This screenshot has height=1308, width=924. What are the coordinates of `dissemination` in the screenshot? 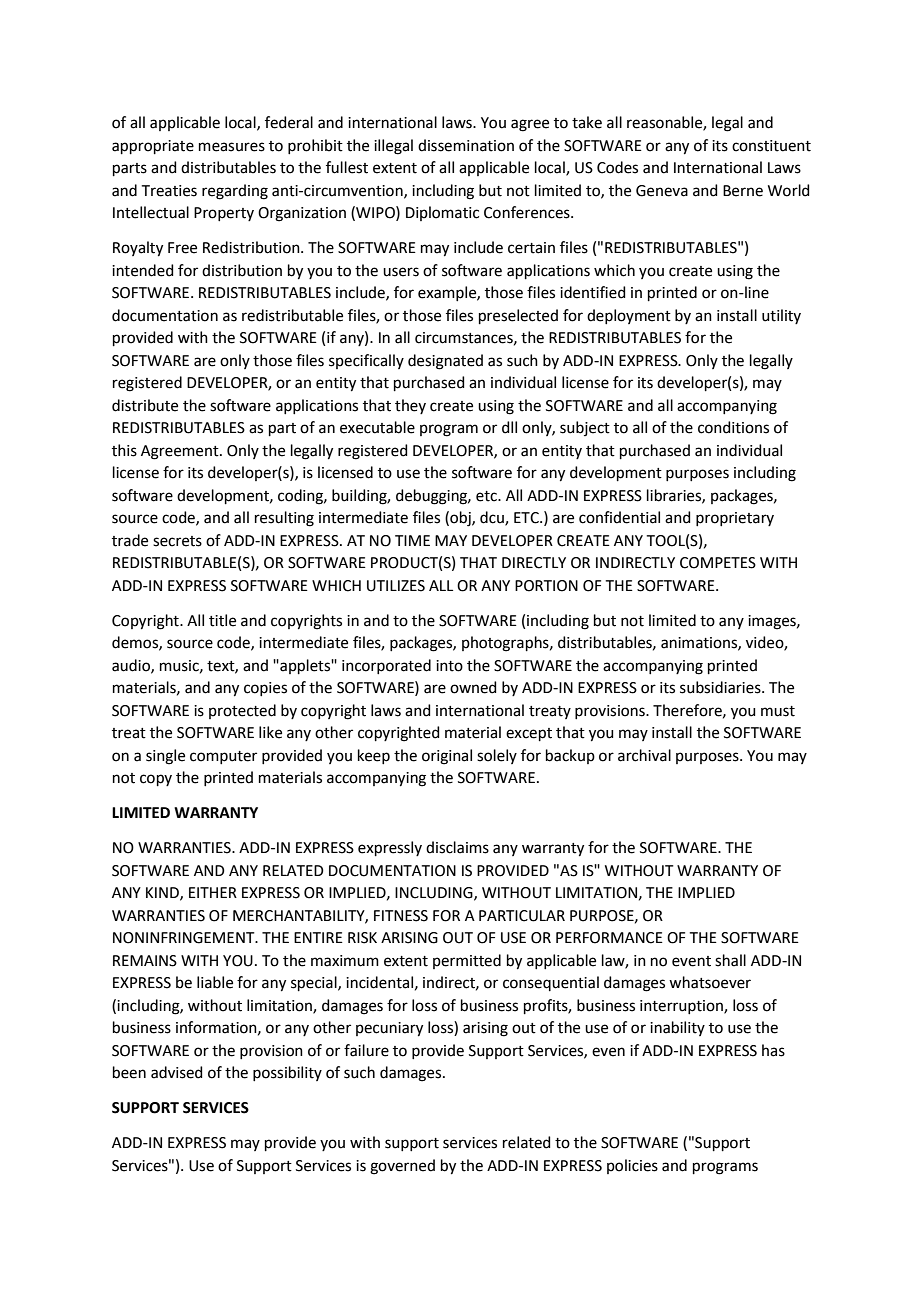 It's located at (466, 145).
